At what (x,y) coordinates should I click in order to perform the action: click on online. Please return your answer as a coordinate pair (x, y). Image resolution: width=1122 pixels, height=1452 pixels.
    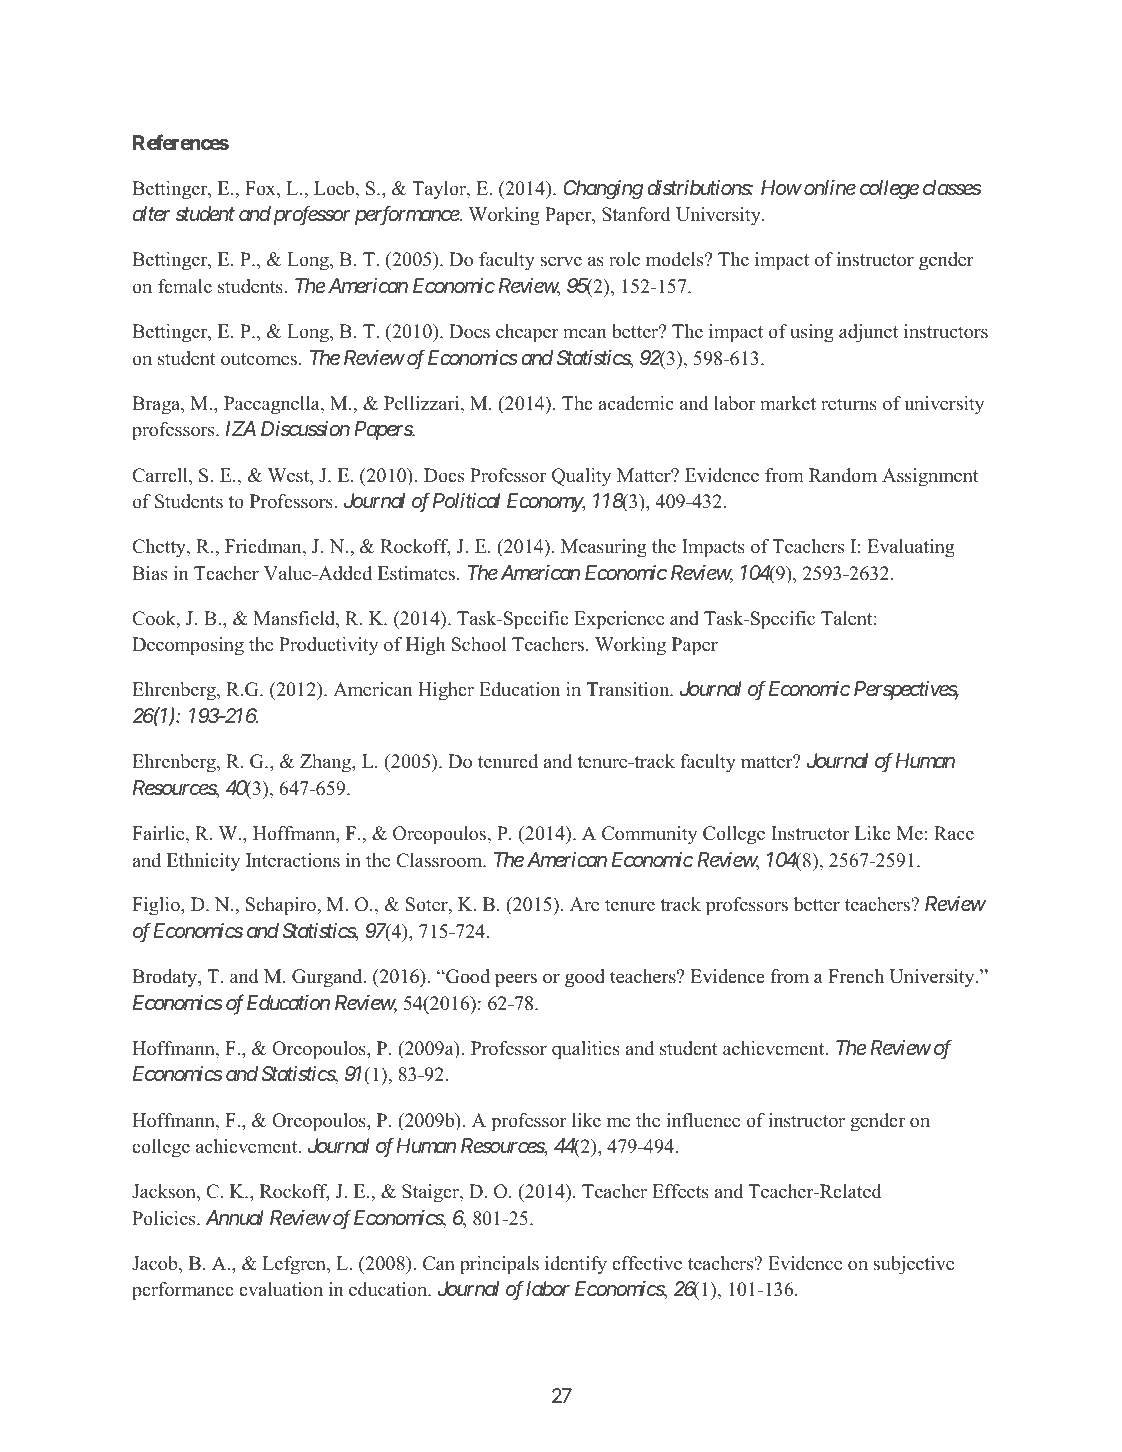
    Looking at the image, I should click on (830, 187).
